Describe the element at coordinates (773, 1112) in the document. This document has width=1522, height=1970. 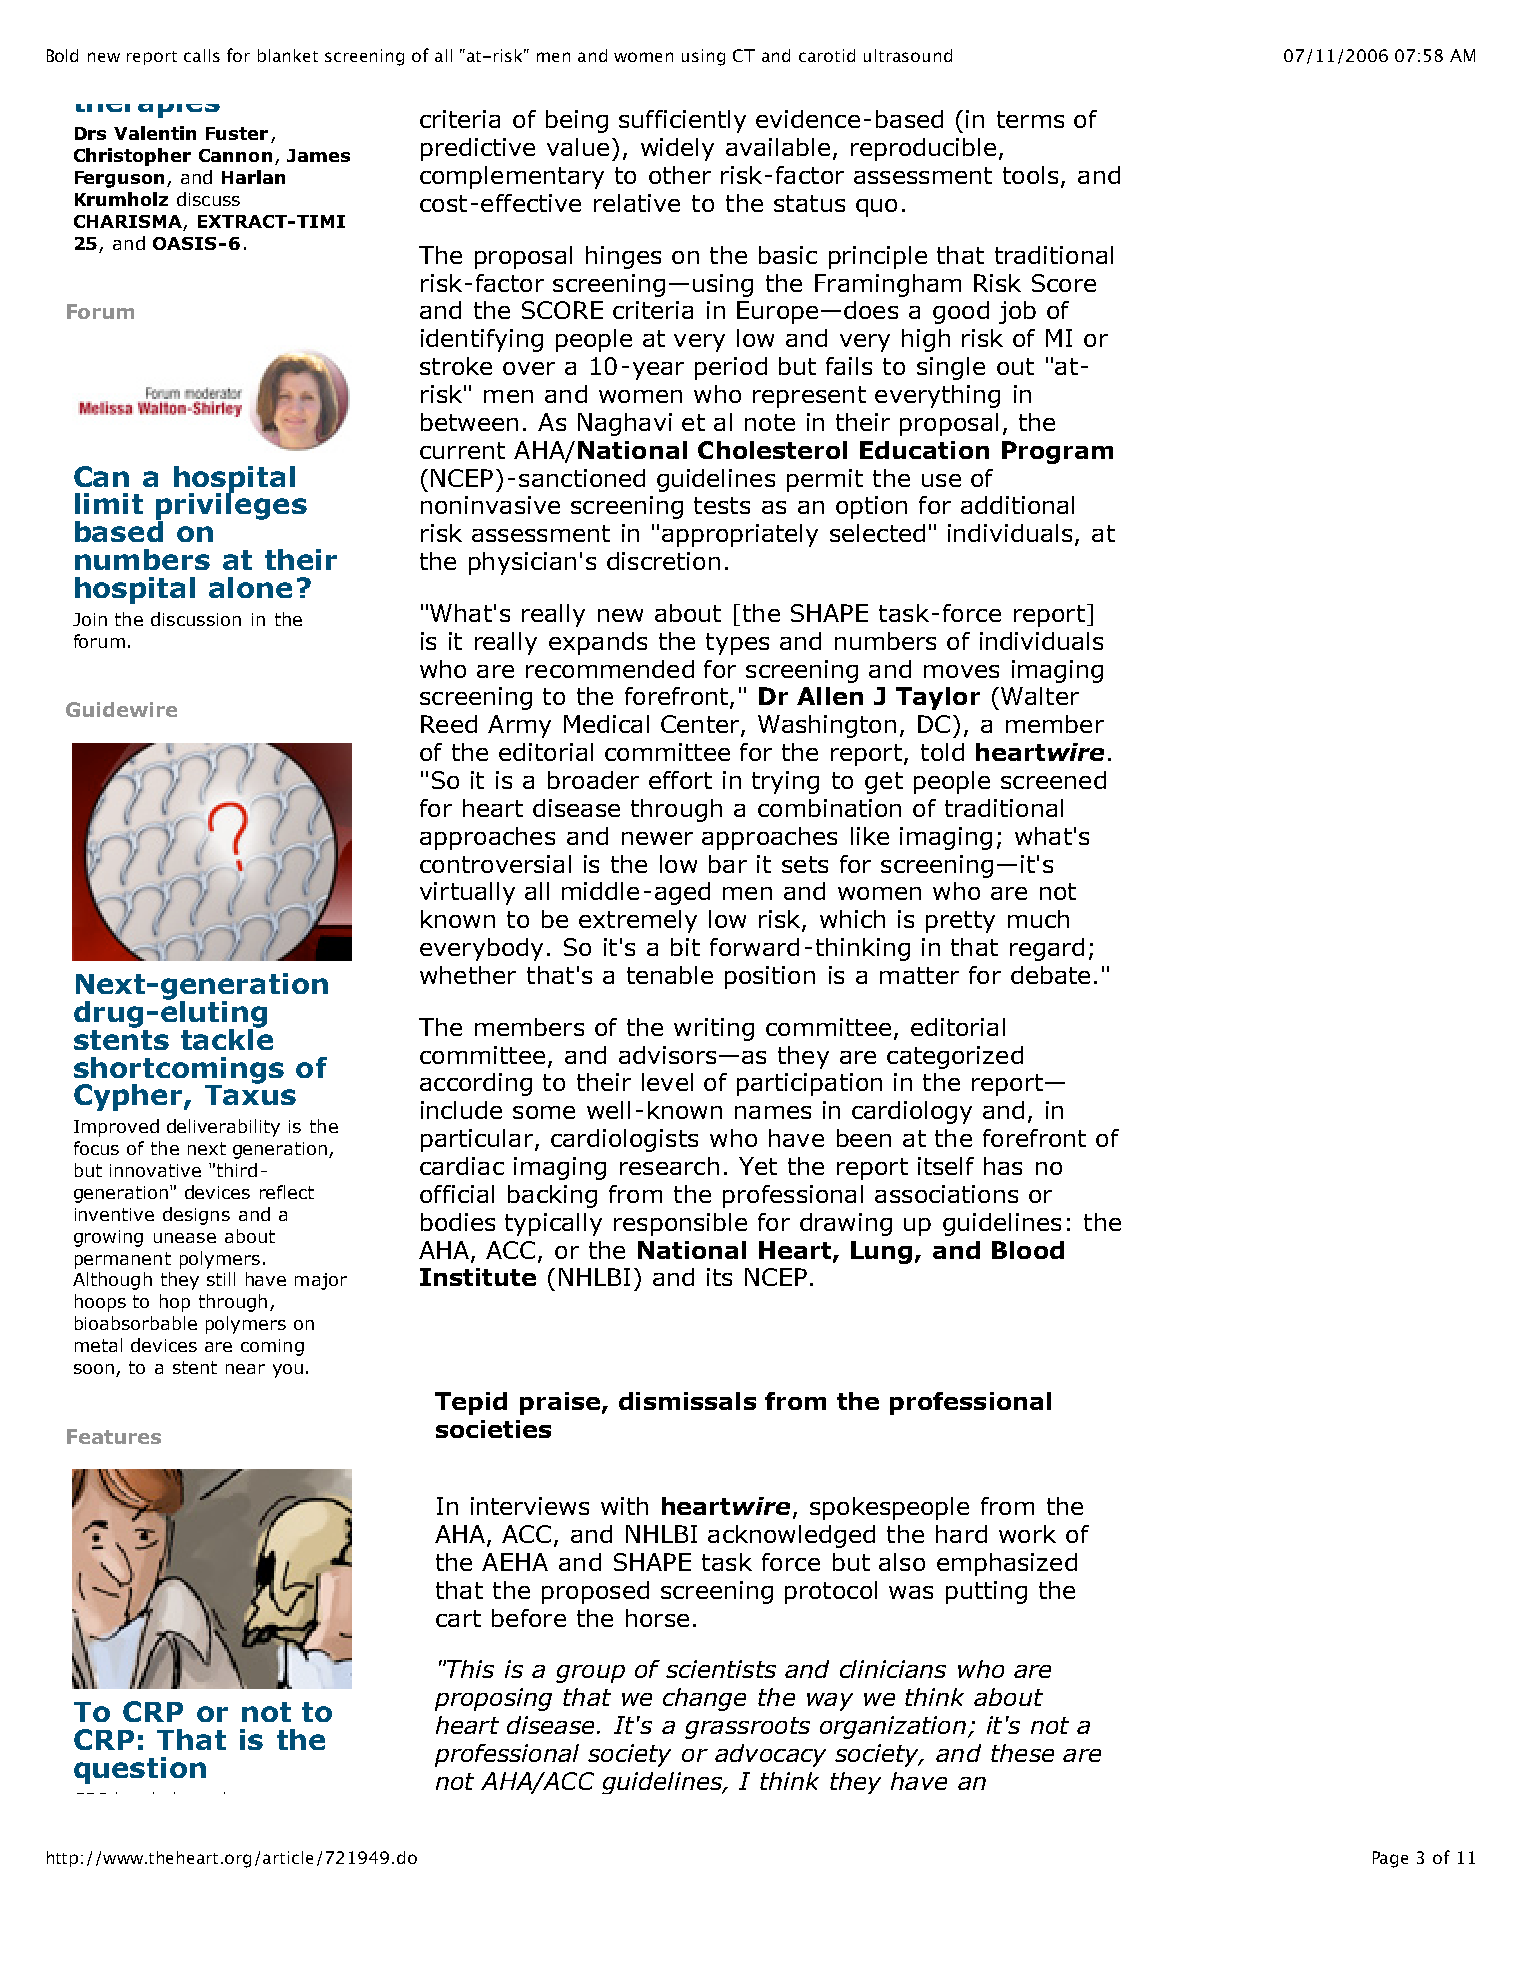
I see `names` at that location.
